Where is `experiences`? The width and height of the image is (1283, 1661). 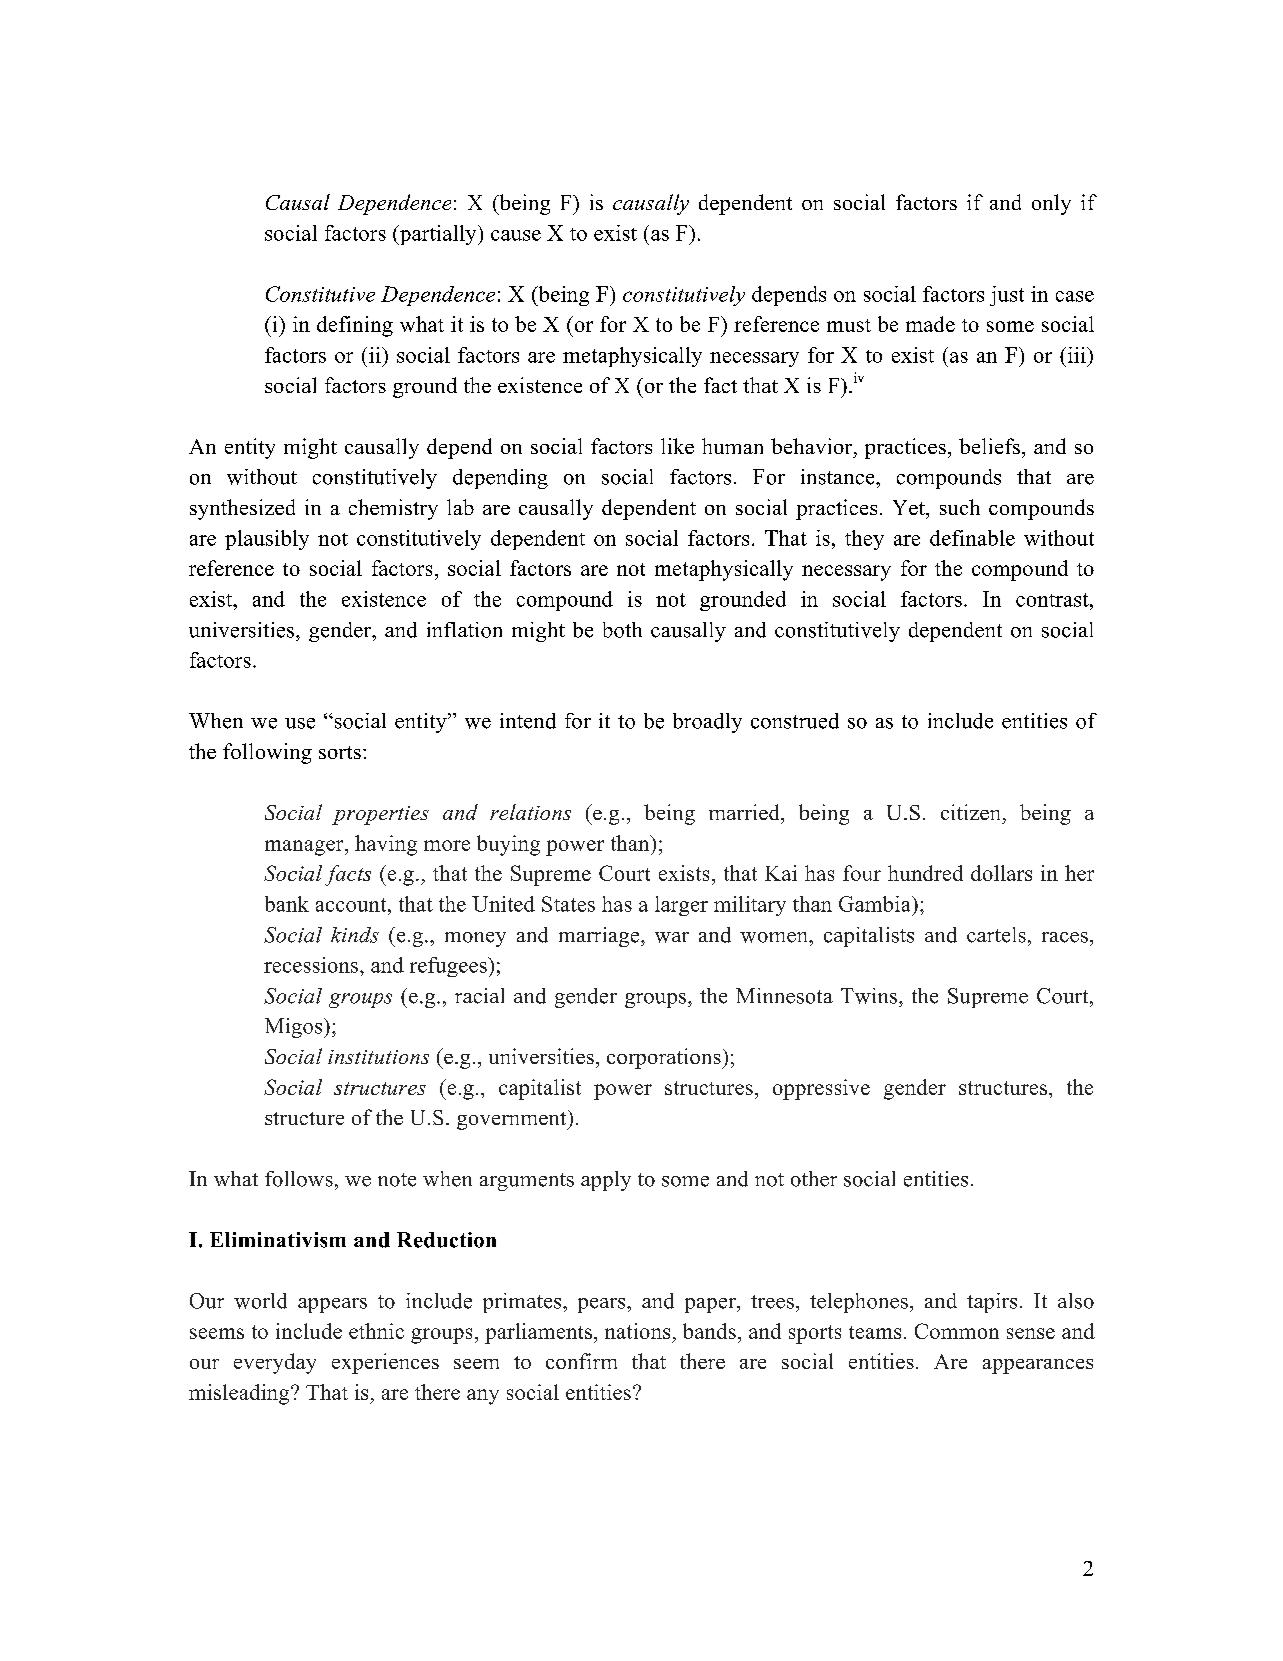
experiences is located at coordinates (385, 1363).
